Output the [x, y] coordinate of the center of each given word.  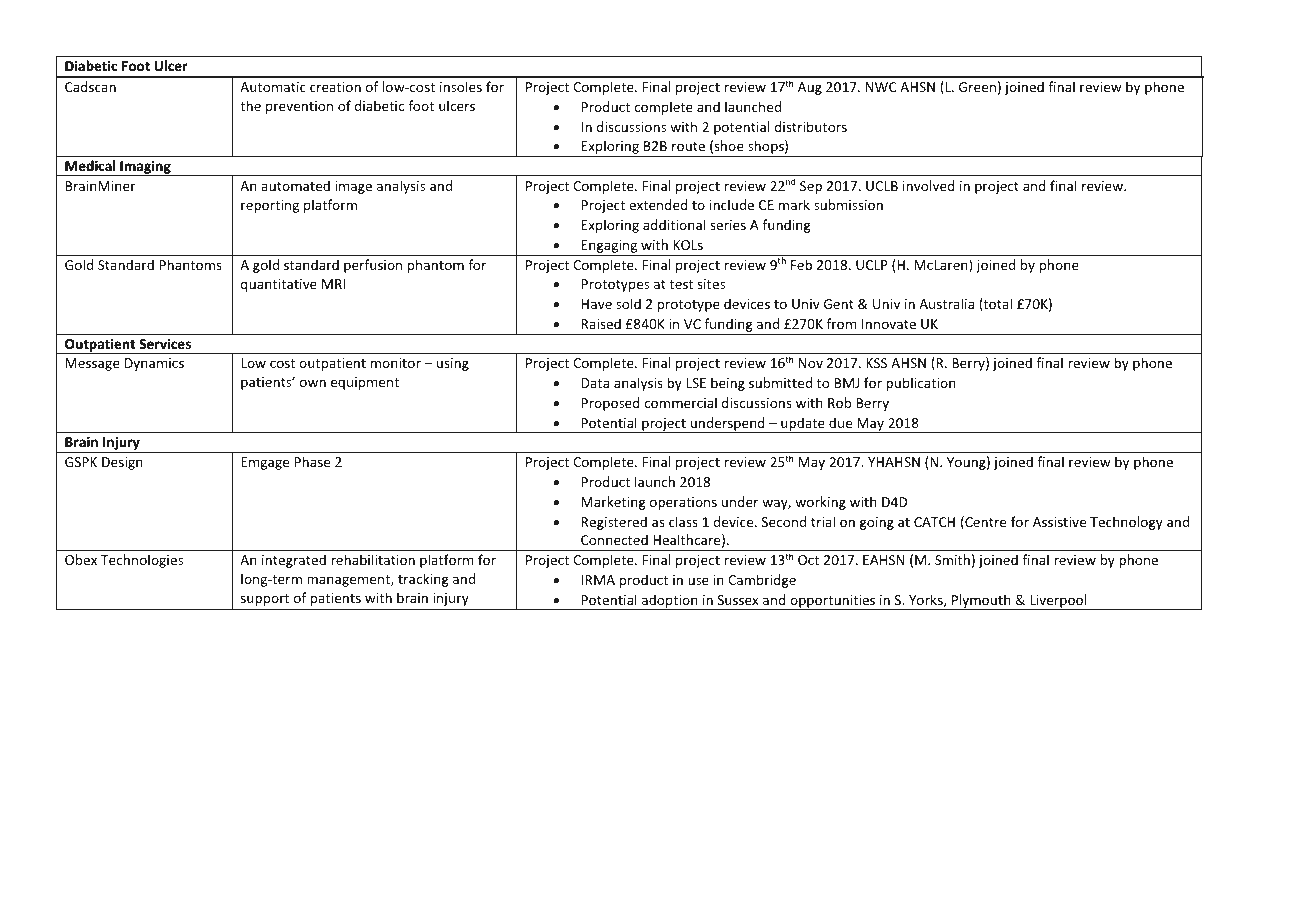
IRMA [598, 580]
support [265, 600]
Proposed [611, 404]
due [840, 422]
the [250, 105]
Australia [946, 303]
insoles [461, 86]
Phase [312, 461]
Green [977, 87]
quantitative [279, 285]
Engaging [610, 248]
